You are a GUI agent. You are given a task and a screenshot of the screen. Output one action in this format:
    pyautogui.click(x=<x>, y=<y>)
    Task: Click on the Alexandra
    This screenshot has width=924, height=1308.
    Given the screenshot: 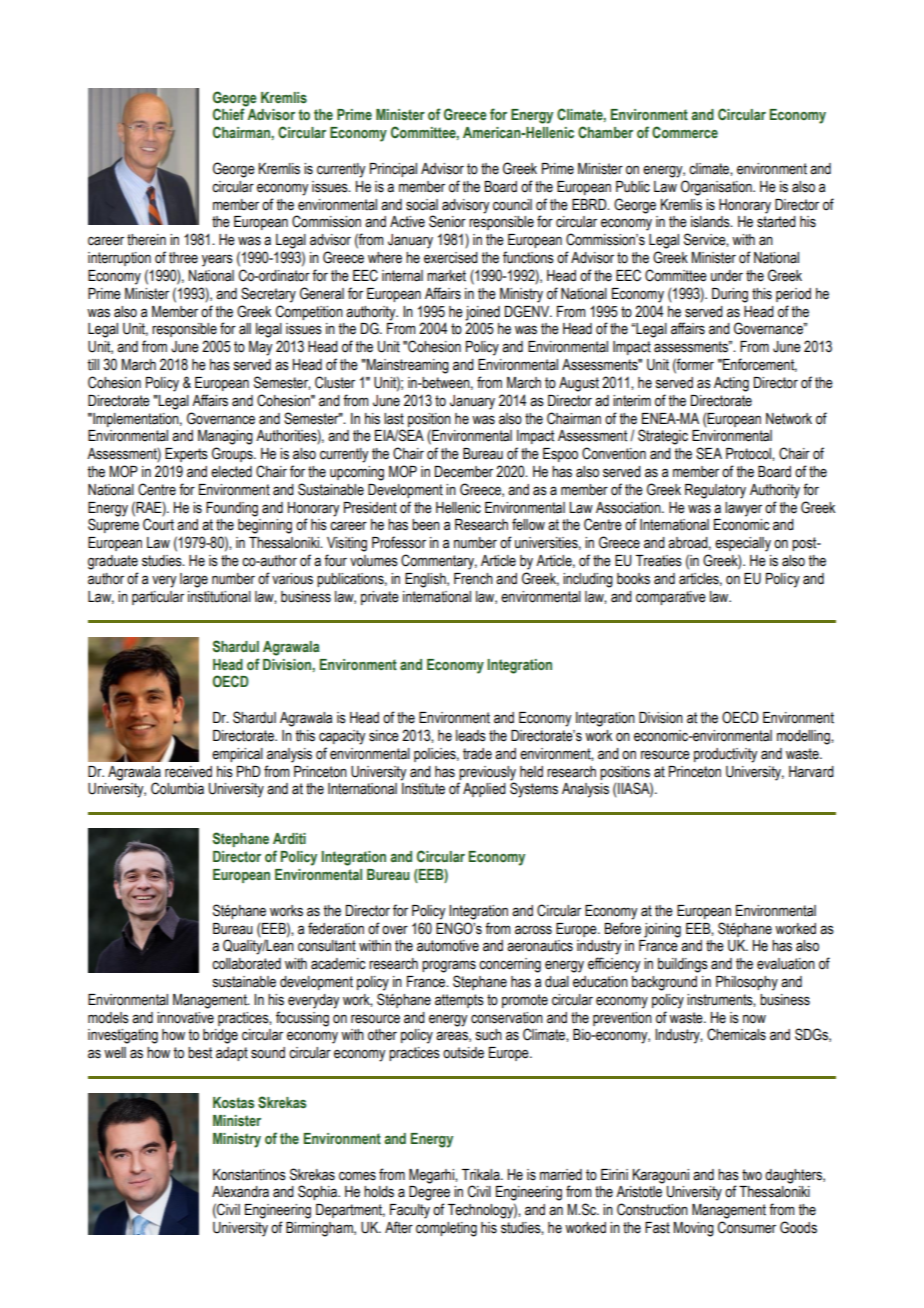 What is the action you would take?
    pyautogui.click(x=240, y=1192)
